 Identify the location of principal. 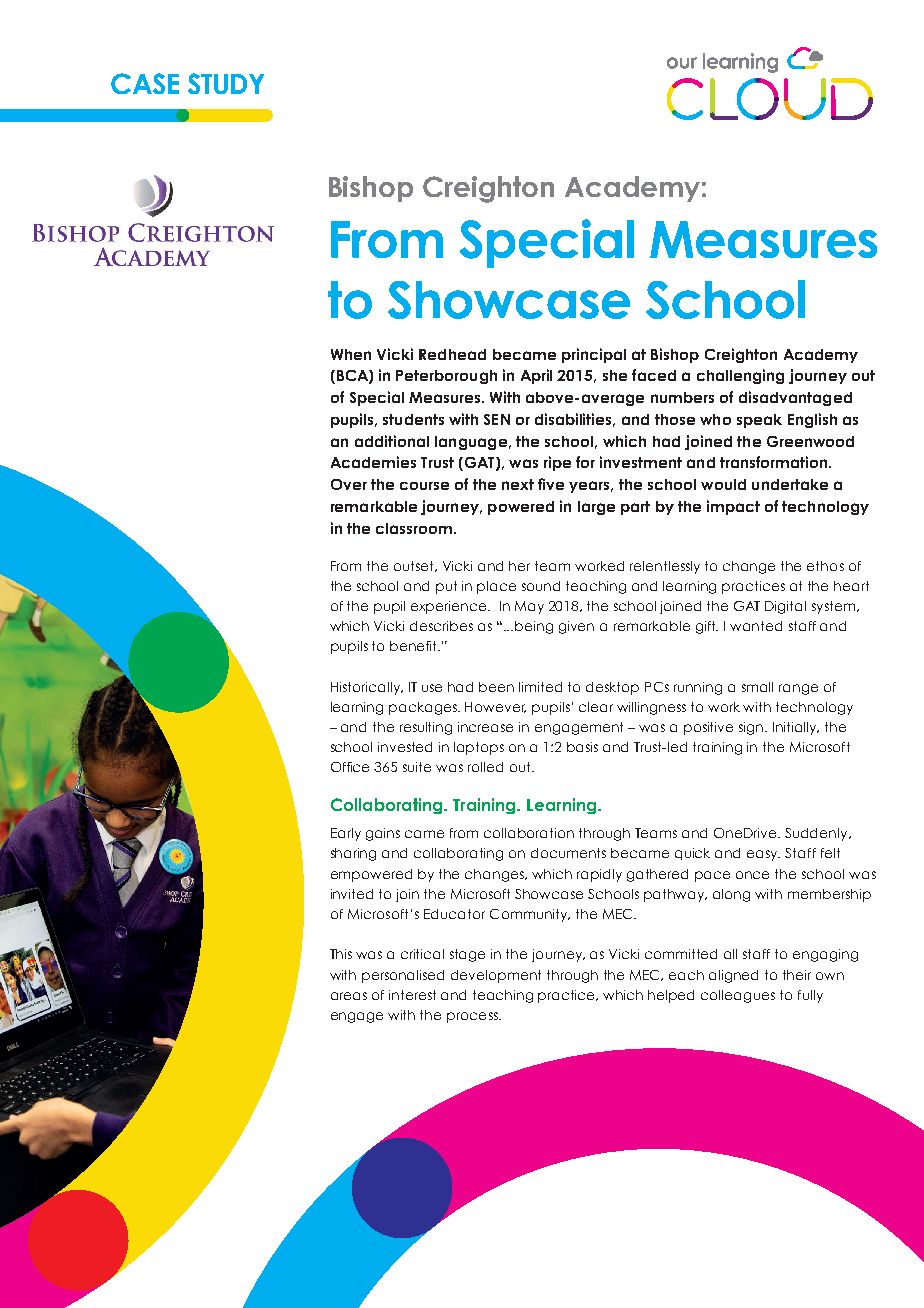
(594, 355).
